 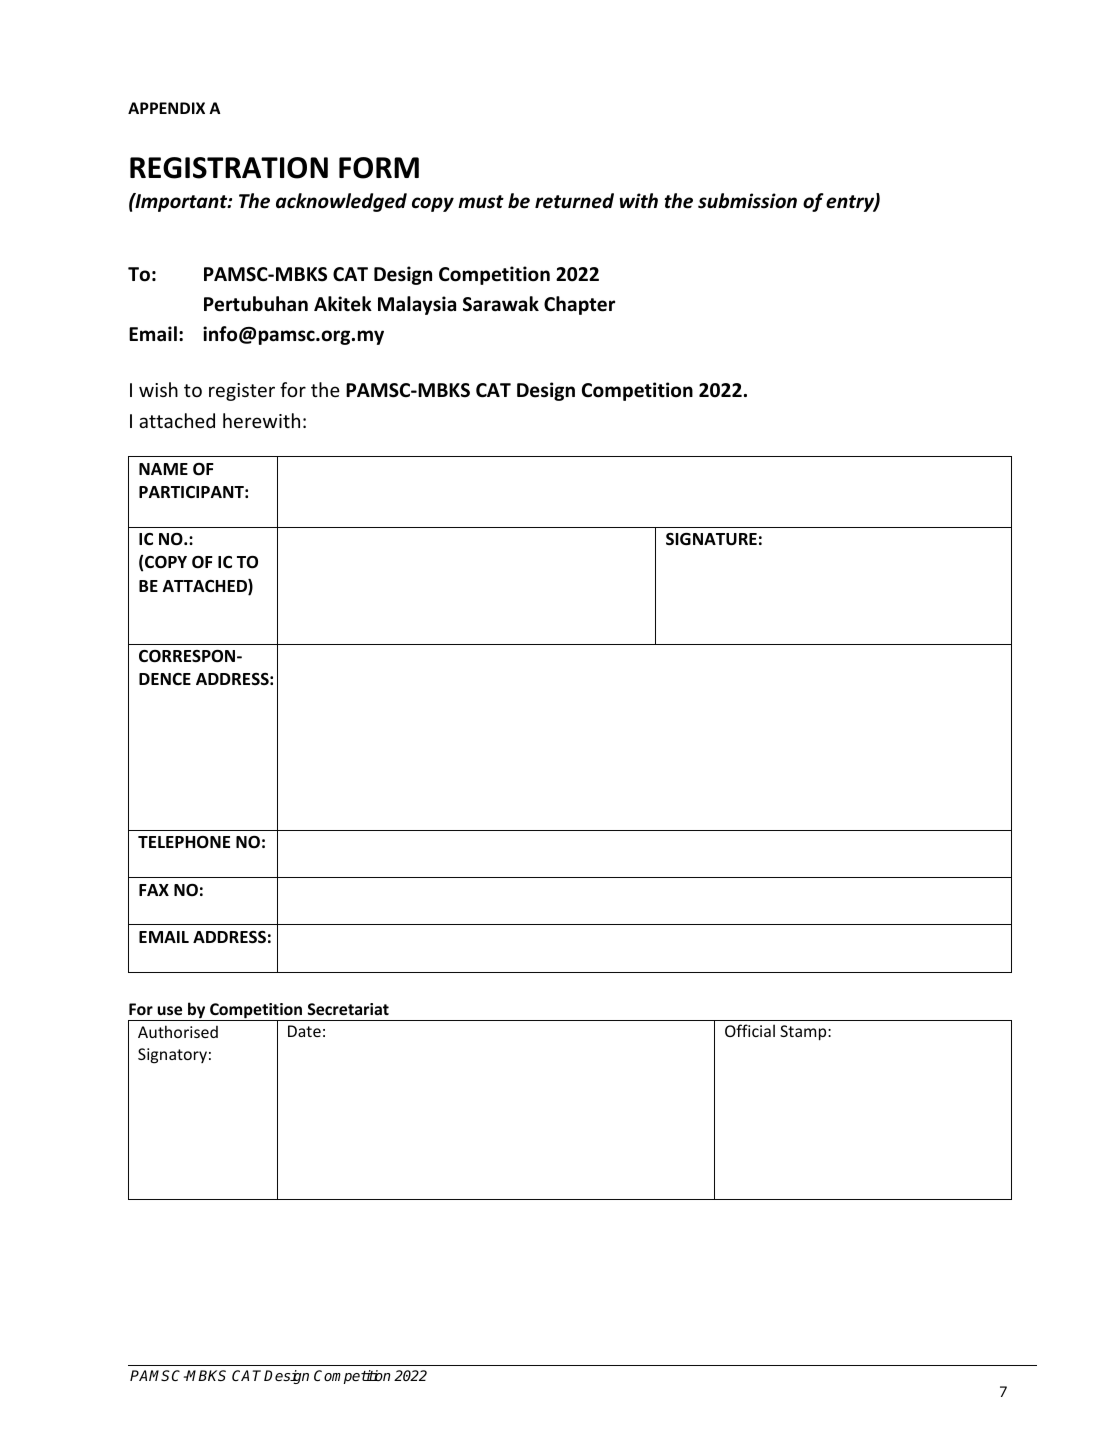 I want to click on Date, so click(x=304, y=1031).
